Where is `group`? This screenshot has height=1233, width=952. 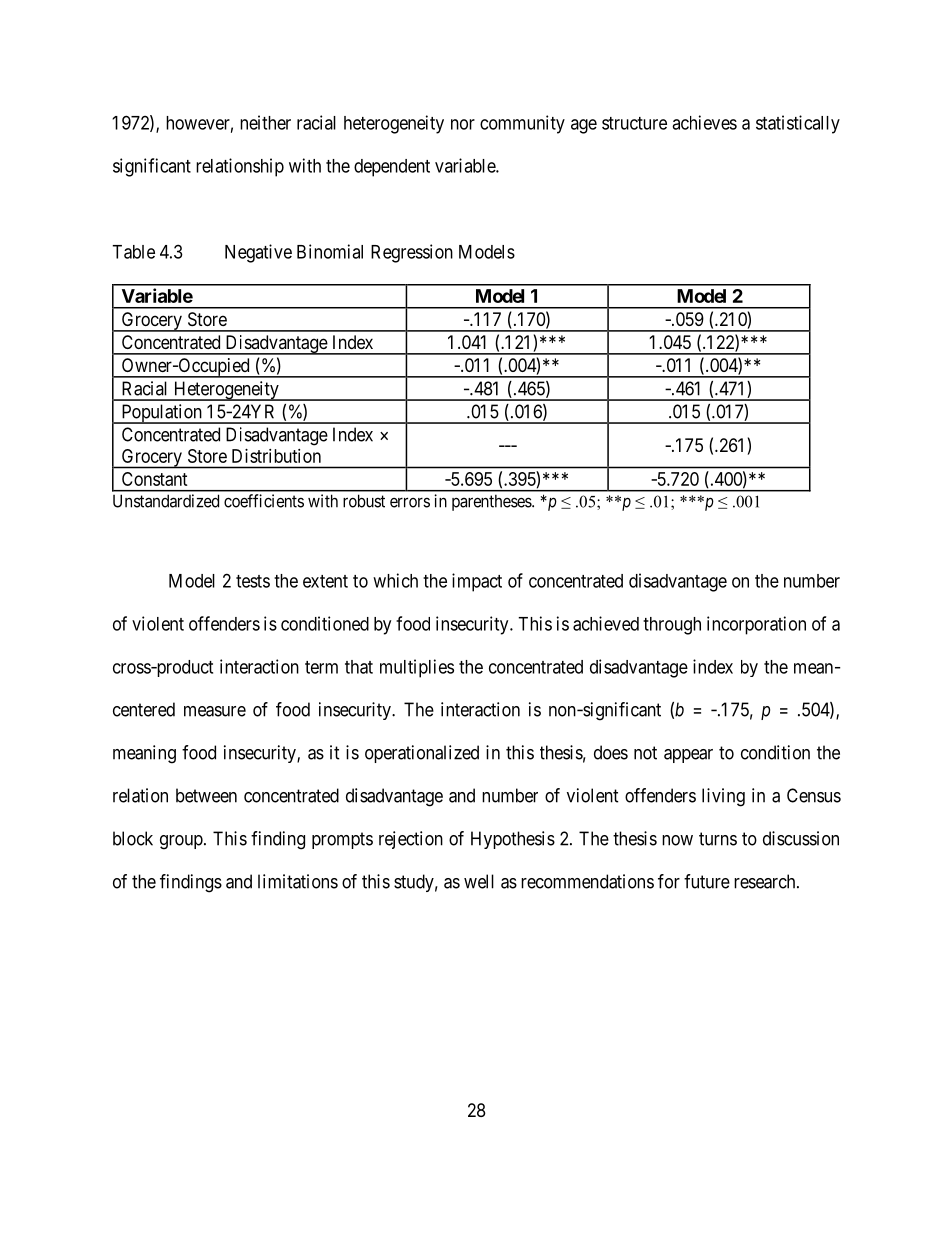
group is located at coordinates (182, 842).
